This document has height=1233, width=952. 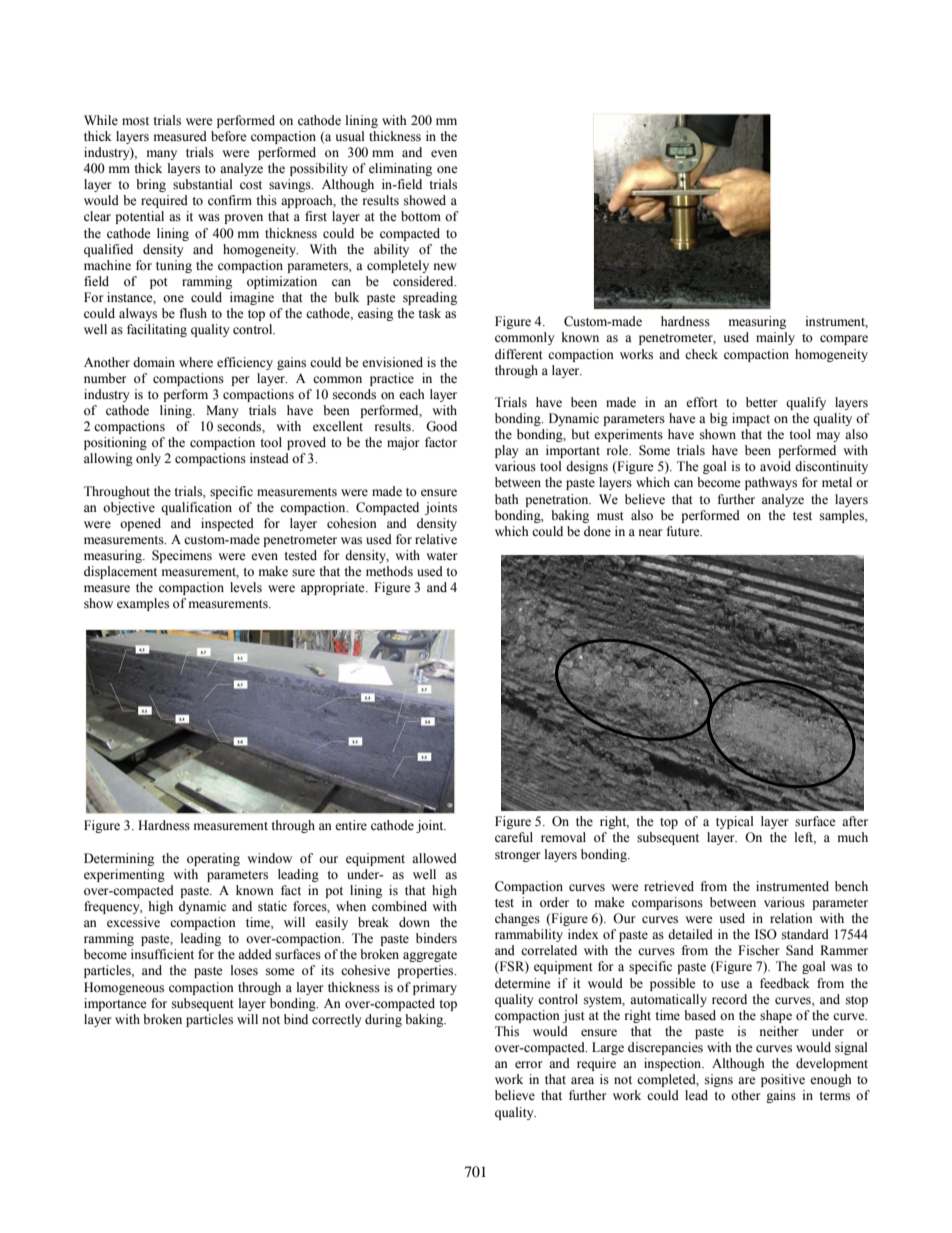 I want to click on eliminating, so click(x=400, y=169).
